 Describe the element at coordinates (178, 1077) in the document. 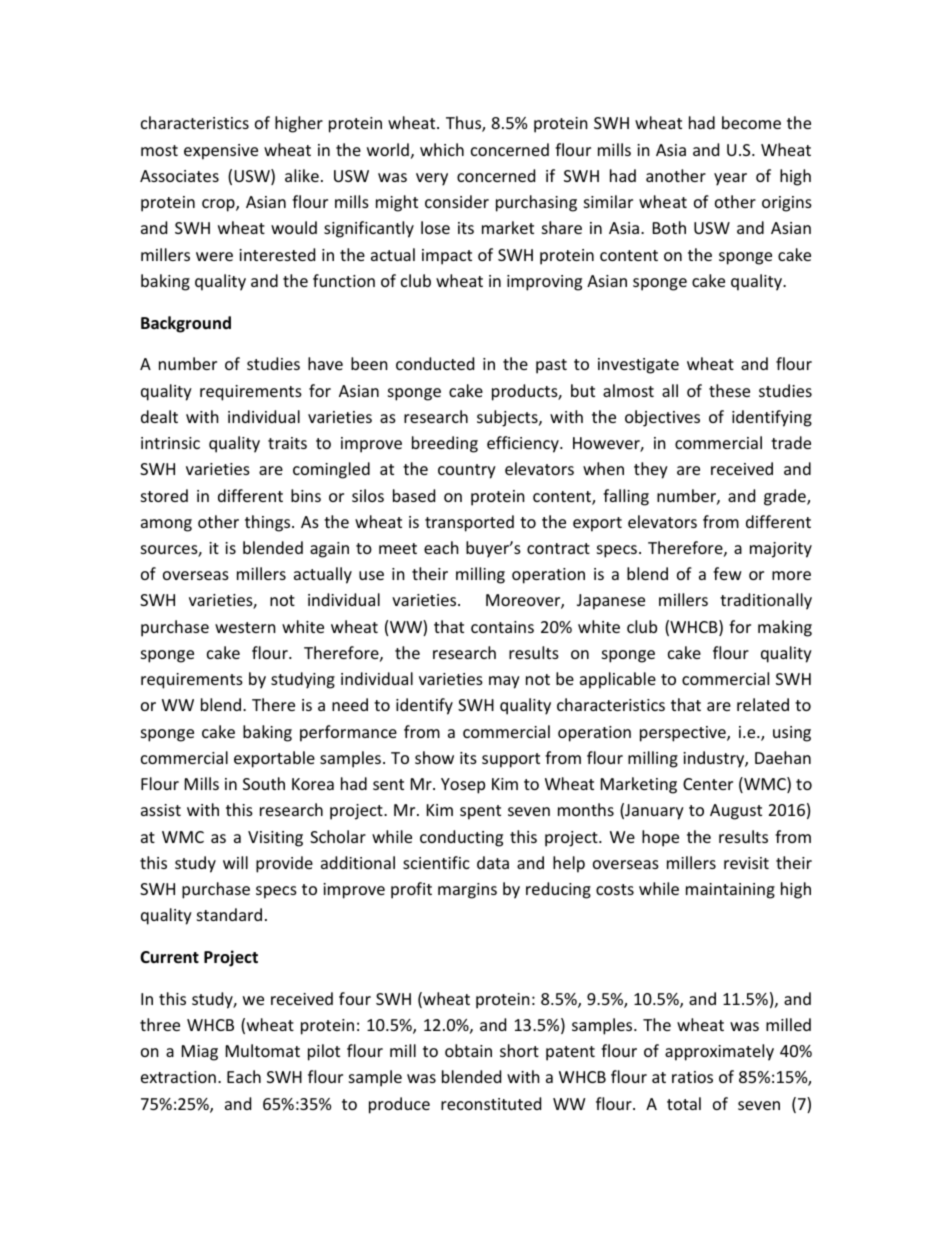

I see `extraction` at that location.
